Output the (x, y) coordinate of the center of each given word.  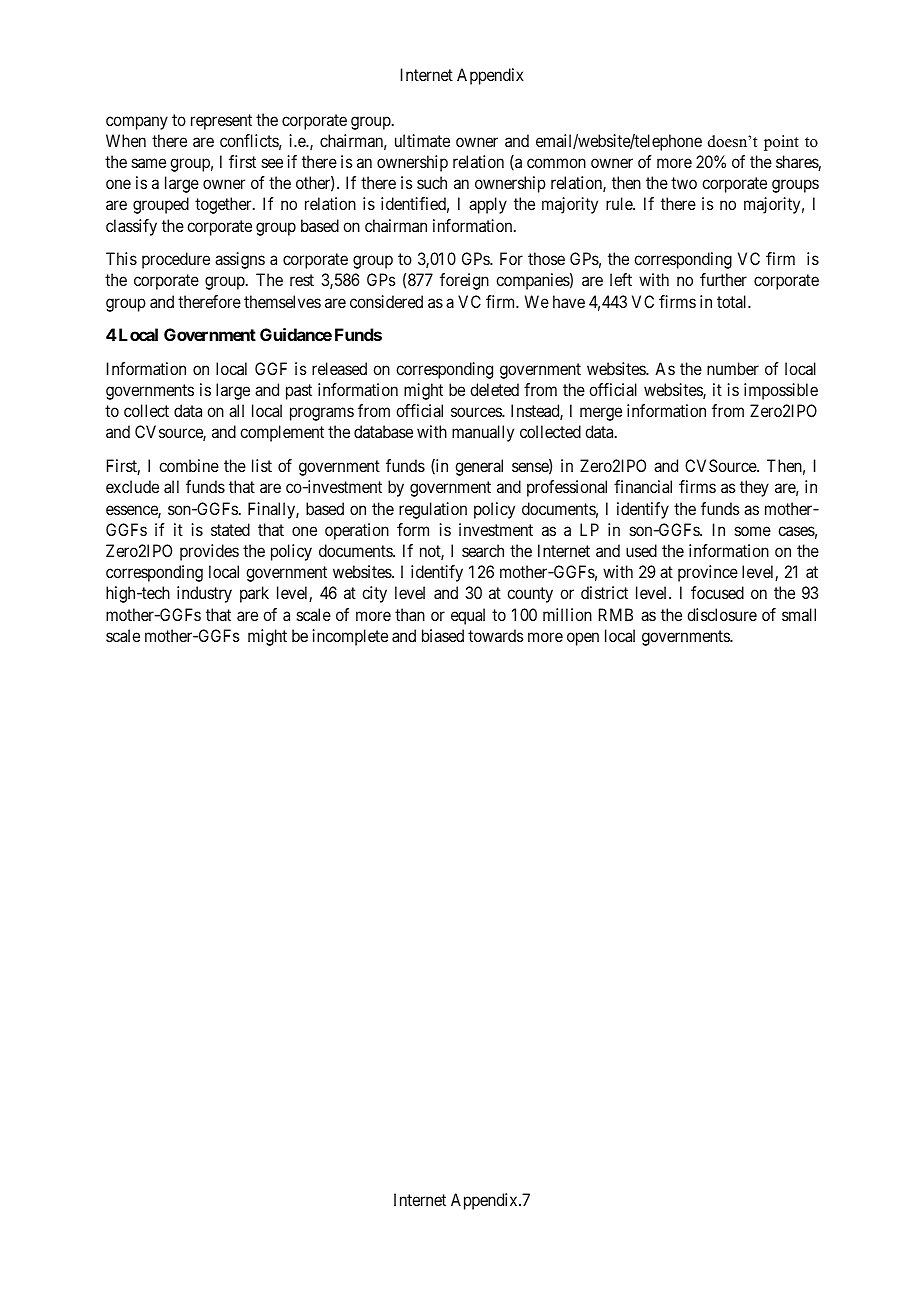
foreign (464, 281)
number (733, 368)
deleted (494, 389)
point (781, 143)
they (754, 488)
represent (221, 122)
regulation (433, 510)
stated (230, 529)
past (299, 392)
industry (204, 594)
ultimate (422, 140)
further (723, 279)
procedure (176, 260)
